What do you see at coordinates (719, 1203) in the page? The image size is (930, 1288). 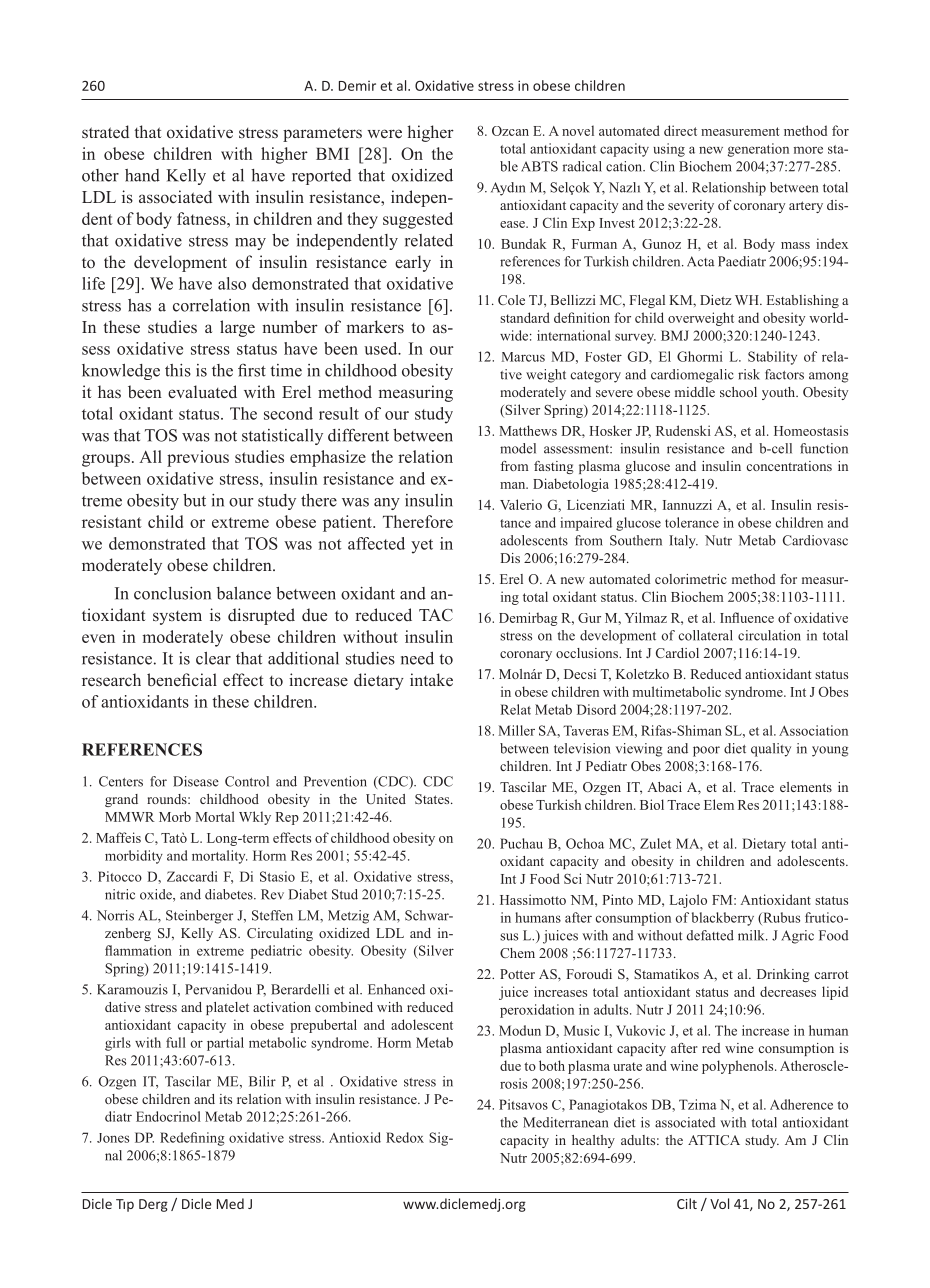 I see `Vol` at bounding box center [719, 1203].
